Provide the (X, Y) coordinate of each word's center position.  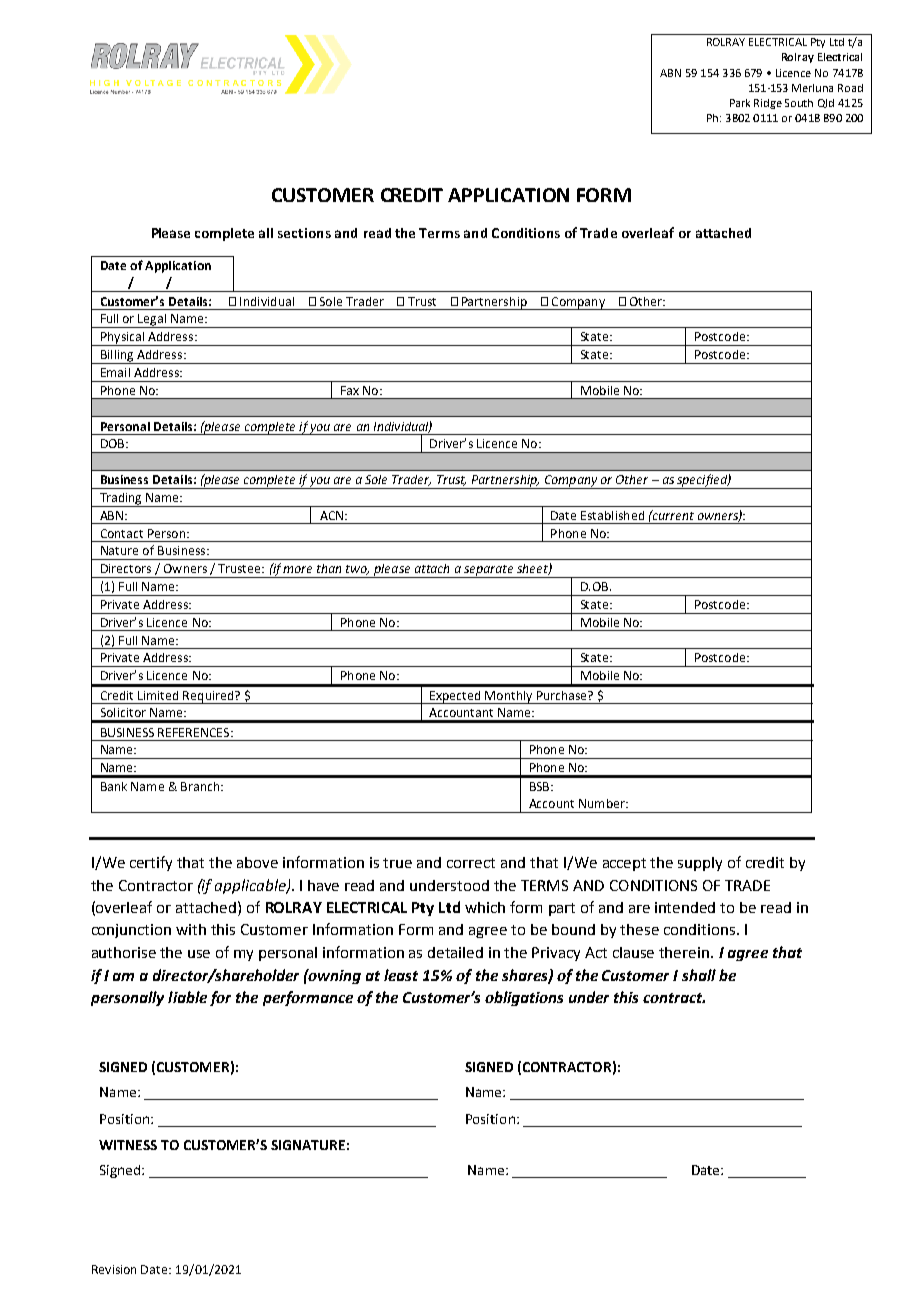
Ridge (768, 104)
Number (603, 803)
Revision (114, 1269)
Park (740, 103)
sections (304, 233)
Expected (455, 697)
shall (699, 975)
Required (208, 697)
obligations (524, 998)
